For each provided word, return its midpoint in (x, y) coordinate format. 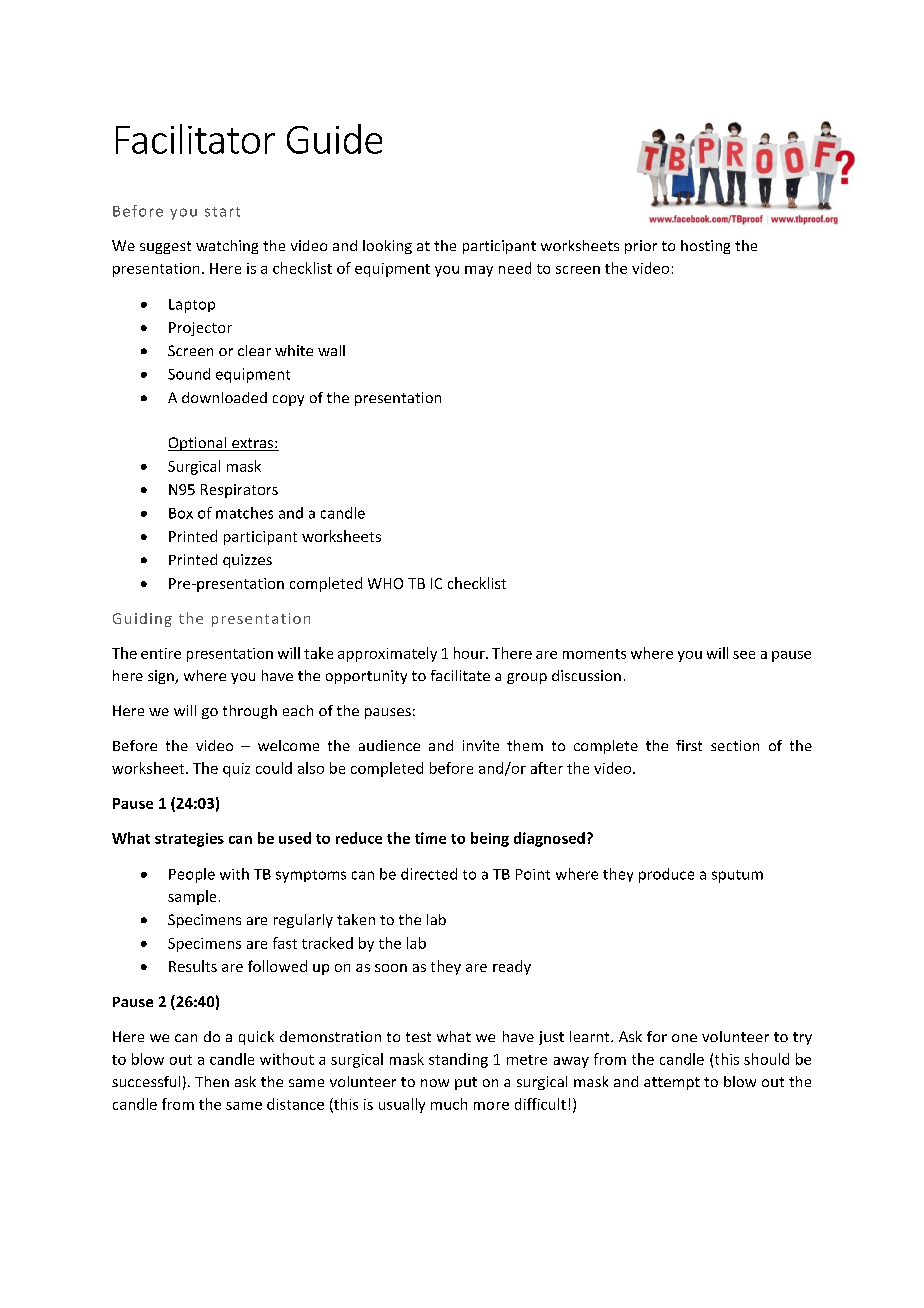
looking (387, 247)
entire (161, 653)
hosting (705, 247)
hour (470, 653)
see (744, 655)
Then (212, 1081)
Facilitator (195, 139)
